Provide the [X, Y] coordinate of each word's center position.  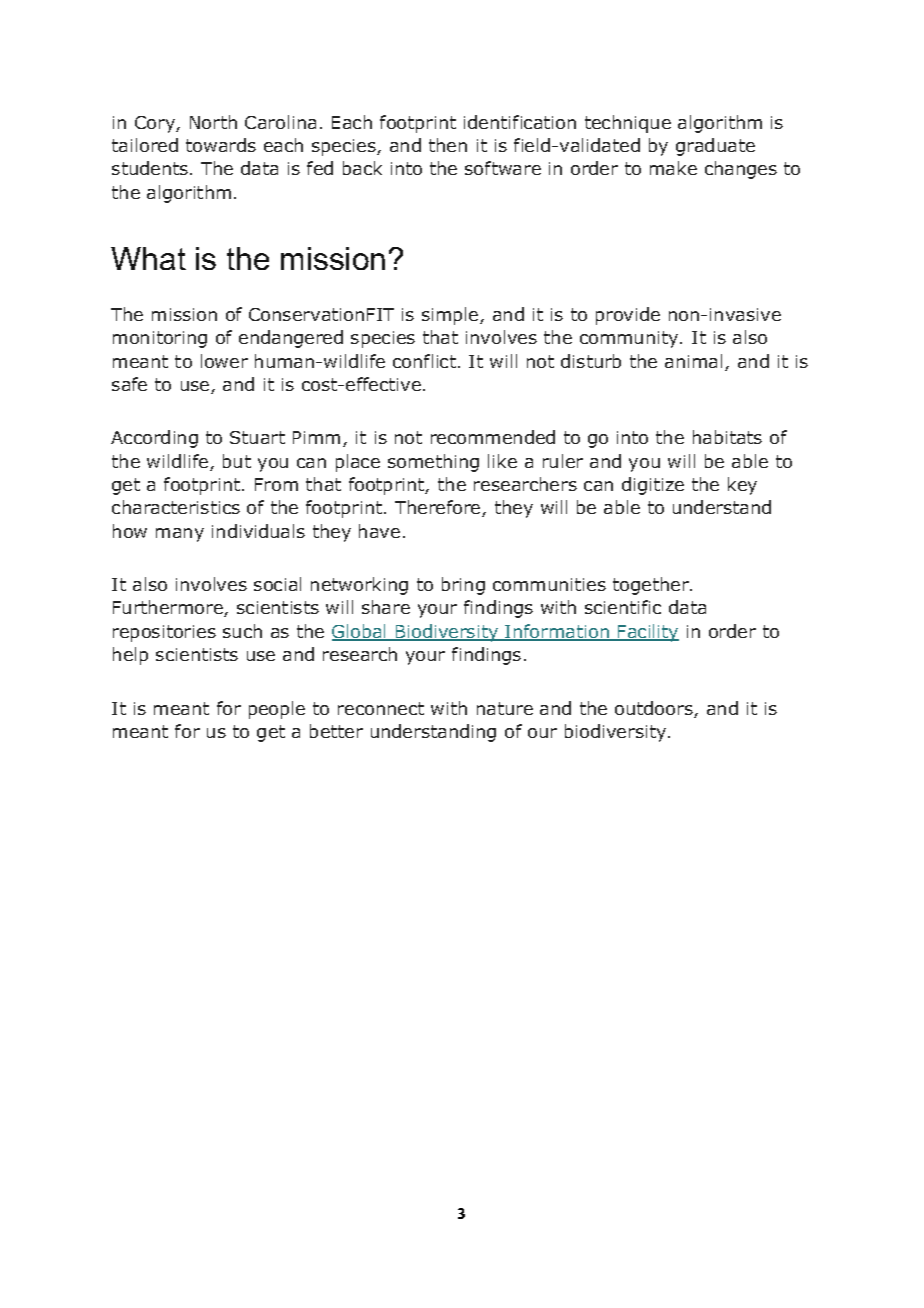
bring [463, 586]
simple [451, 316]
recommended [493, 437]
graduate [715, 147]
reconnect [381, 708]
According [154, 439]
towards [221, 145]
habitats [727, 437]
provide [628, 316]
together [652, 586]
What [148, 258]
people [277, 710]
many [180, 535]
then [448, 145]
